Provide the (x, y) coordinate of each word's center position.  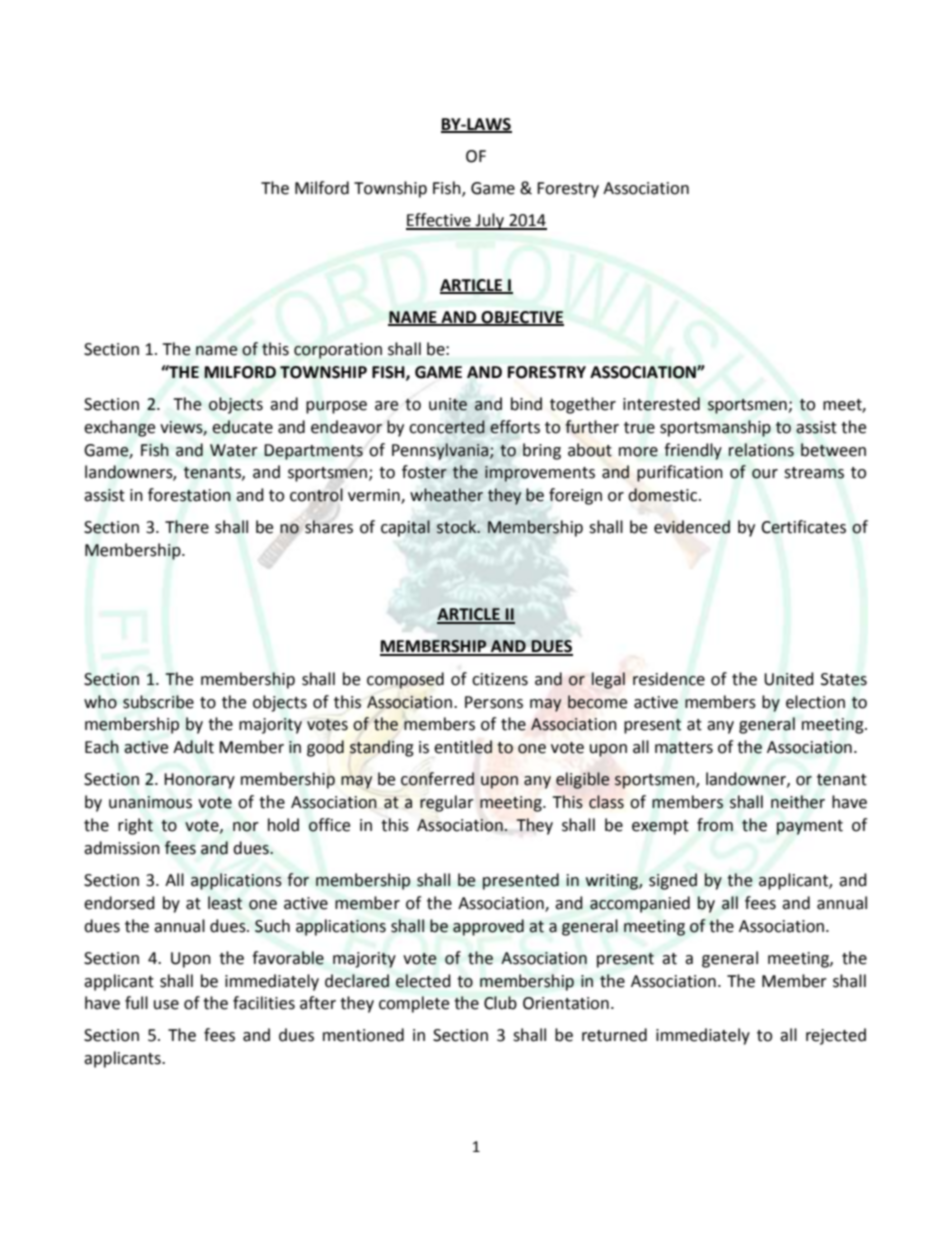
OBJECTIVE (522, 318)
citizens (500, 679)
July (490, 221)
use (166, 1005)
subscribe (158, 702)
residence (669, 679)
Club (500, 1003)
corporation (338, 351)
